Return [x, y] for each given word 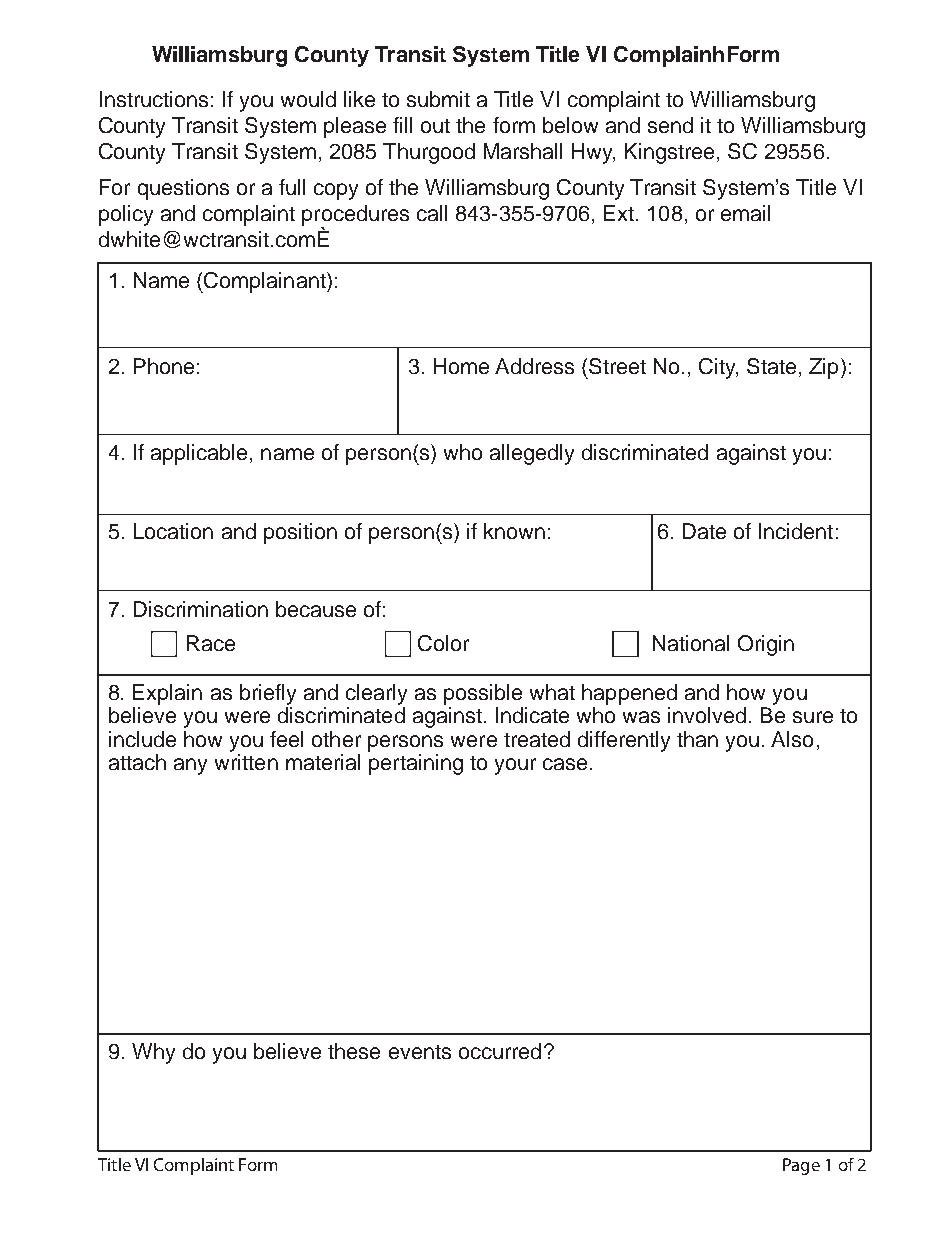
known [514, 531]
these [354, 1051]
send [670, 125]
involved [707, 715]
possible [483, 694]
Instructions [154, 99]
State [771, 366]
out [435, 126]
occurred [500, 1051]
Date [704, 531]
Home [461, 366]
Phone [164, 366]
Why [153, 1053]
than [697, 739]
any [190, 766]
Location [173, 531]
